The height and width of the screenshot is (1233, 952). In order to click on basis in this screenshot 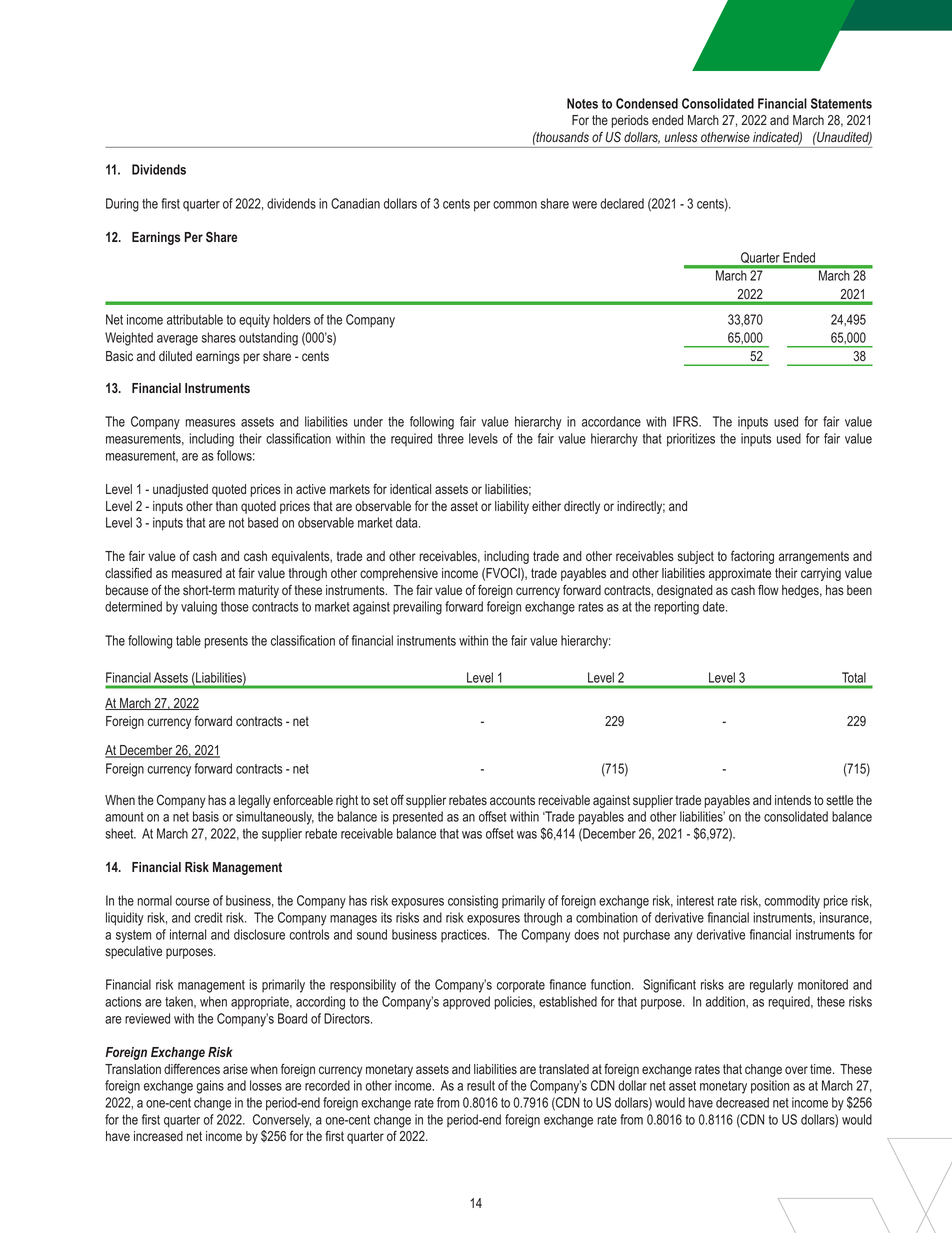, I will do `click(206, 816)`.
